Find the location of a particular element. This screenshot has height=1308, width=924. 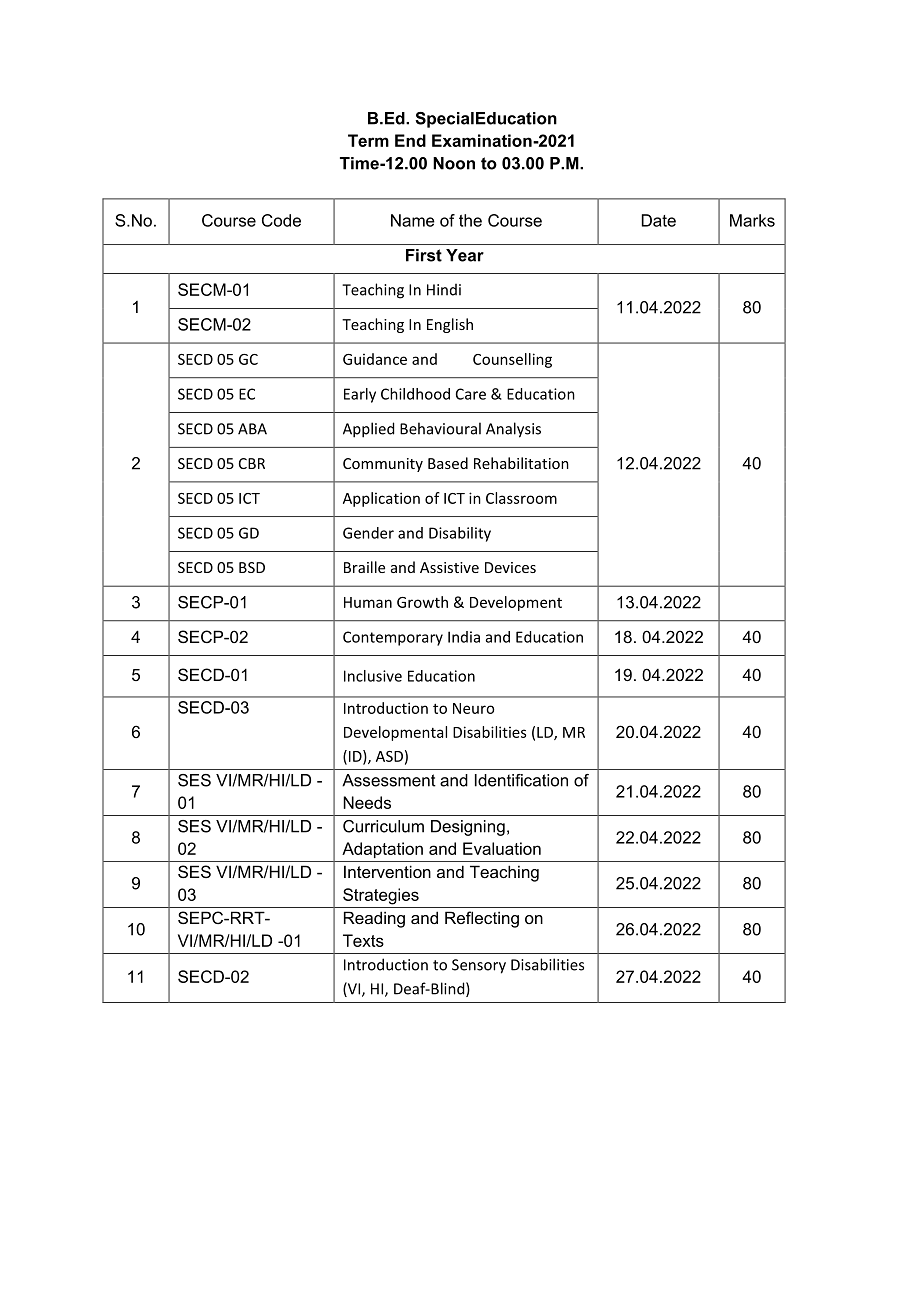

Date is located at coordinates (659, 220).
